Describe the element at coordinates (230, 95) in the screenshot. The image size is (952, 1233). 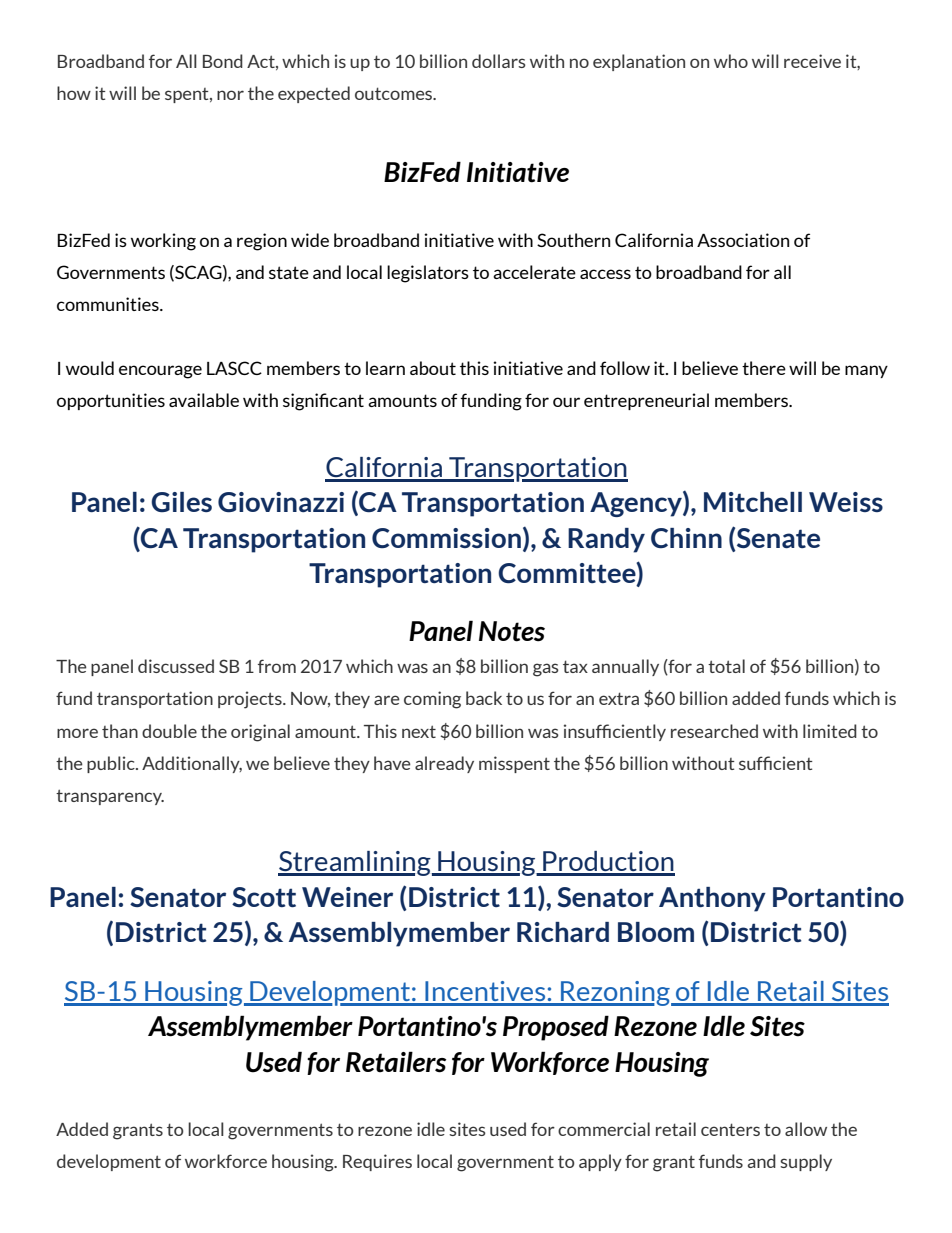
I see `nor` at that location.
